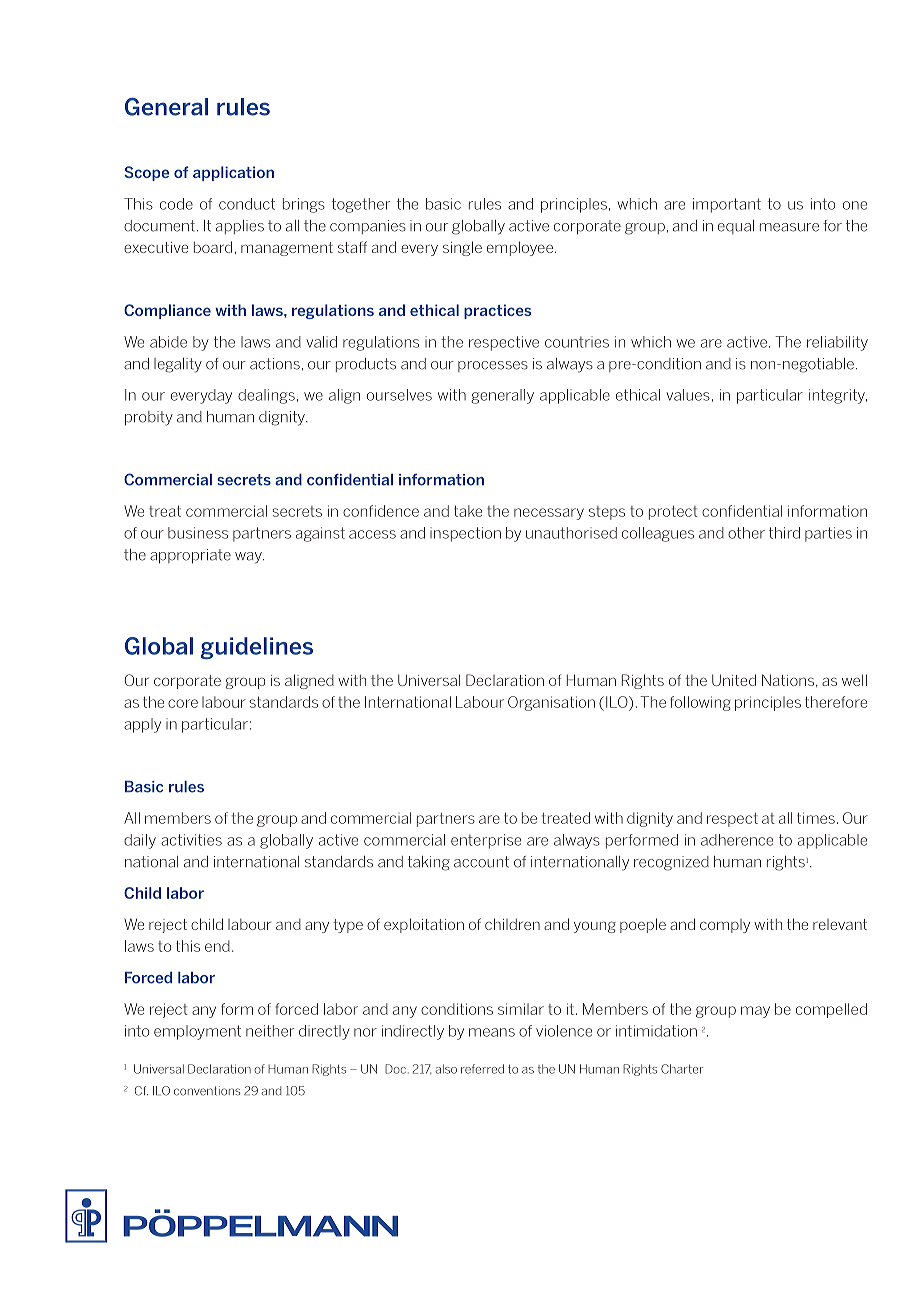 The width and height of the screenshot is (924, 1308). Describe the element at coordinates (727, 205) in the screenshot. I see `important` at that location.
